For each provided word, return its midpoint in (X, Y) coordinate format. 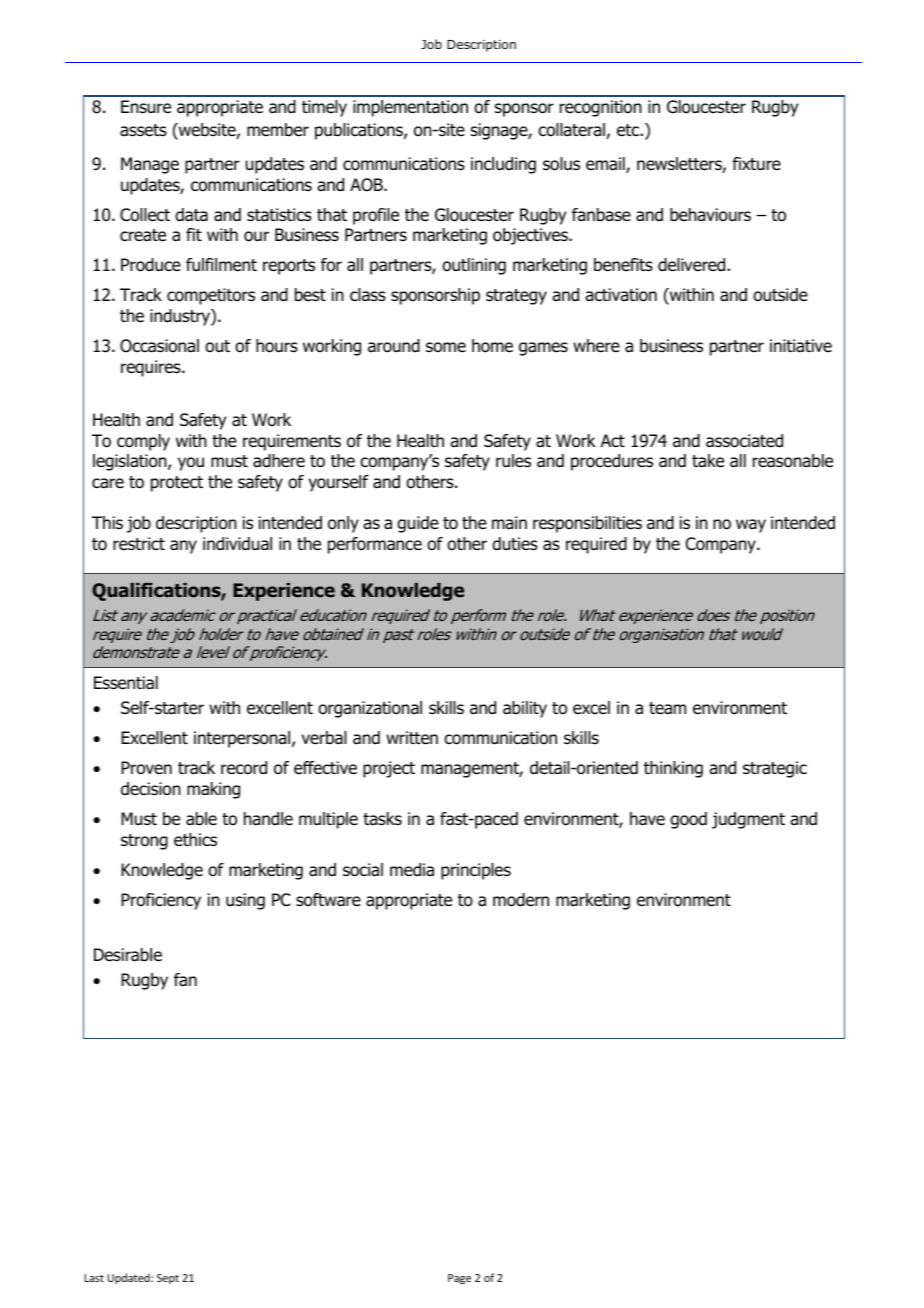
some (446, 347)
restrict (139, 544)
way (751, 526)
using (245, 901)
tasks (382, 819)
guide (418, 524)
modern (521, 900)
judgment (748, 820)
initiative (801, 346)
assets (143, 130)
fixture (756, 163)
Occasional (159, 346)
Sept (168, 1279)
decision (151, 789)
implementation (410, 108)
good (688, 820)
